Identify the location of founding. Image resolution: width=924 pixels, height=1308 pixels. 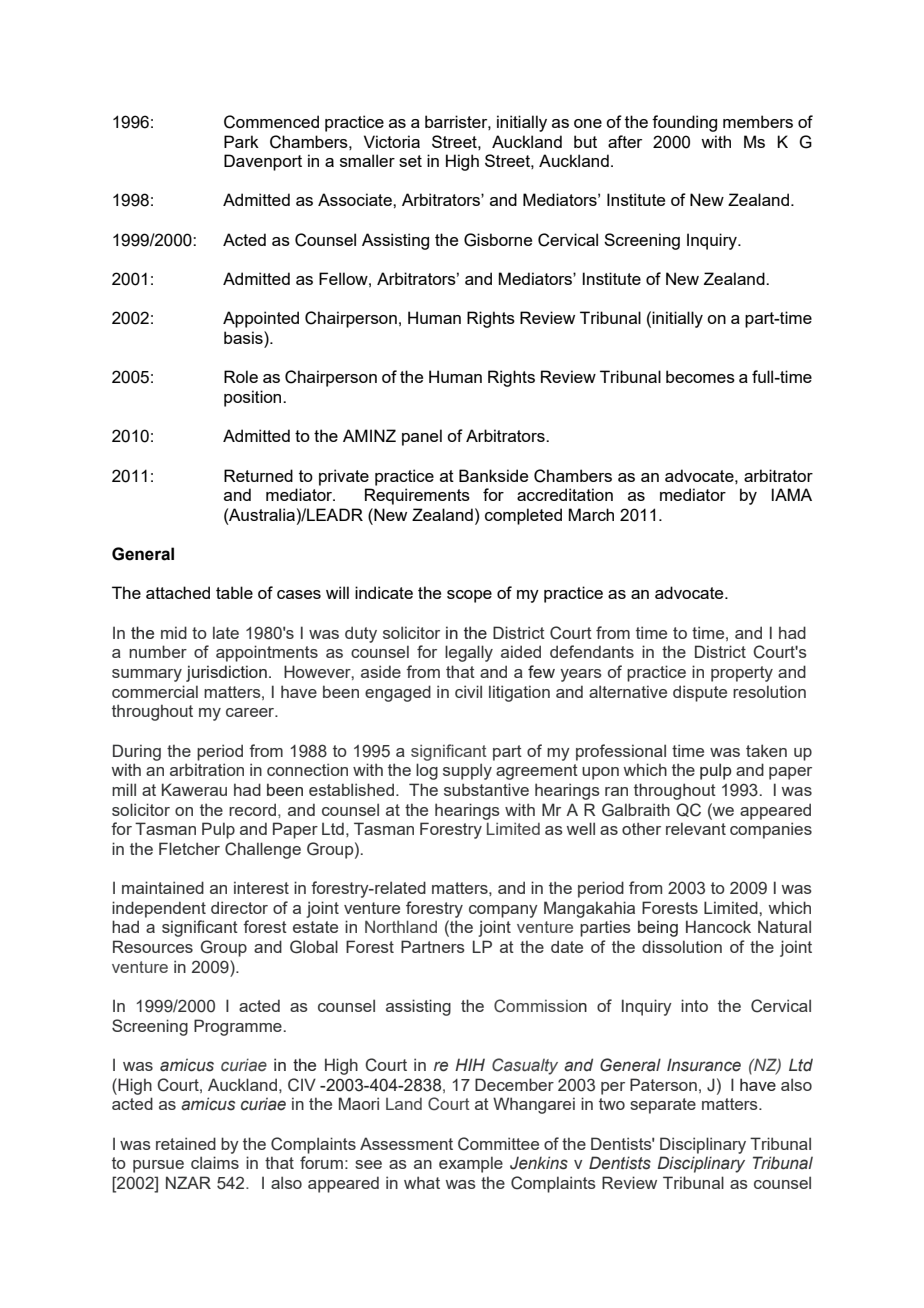
(684, 123).
